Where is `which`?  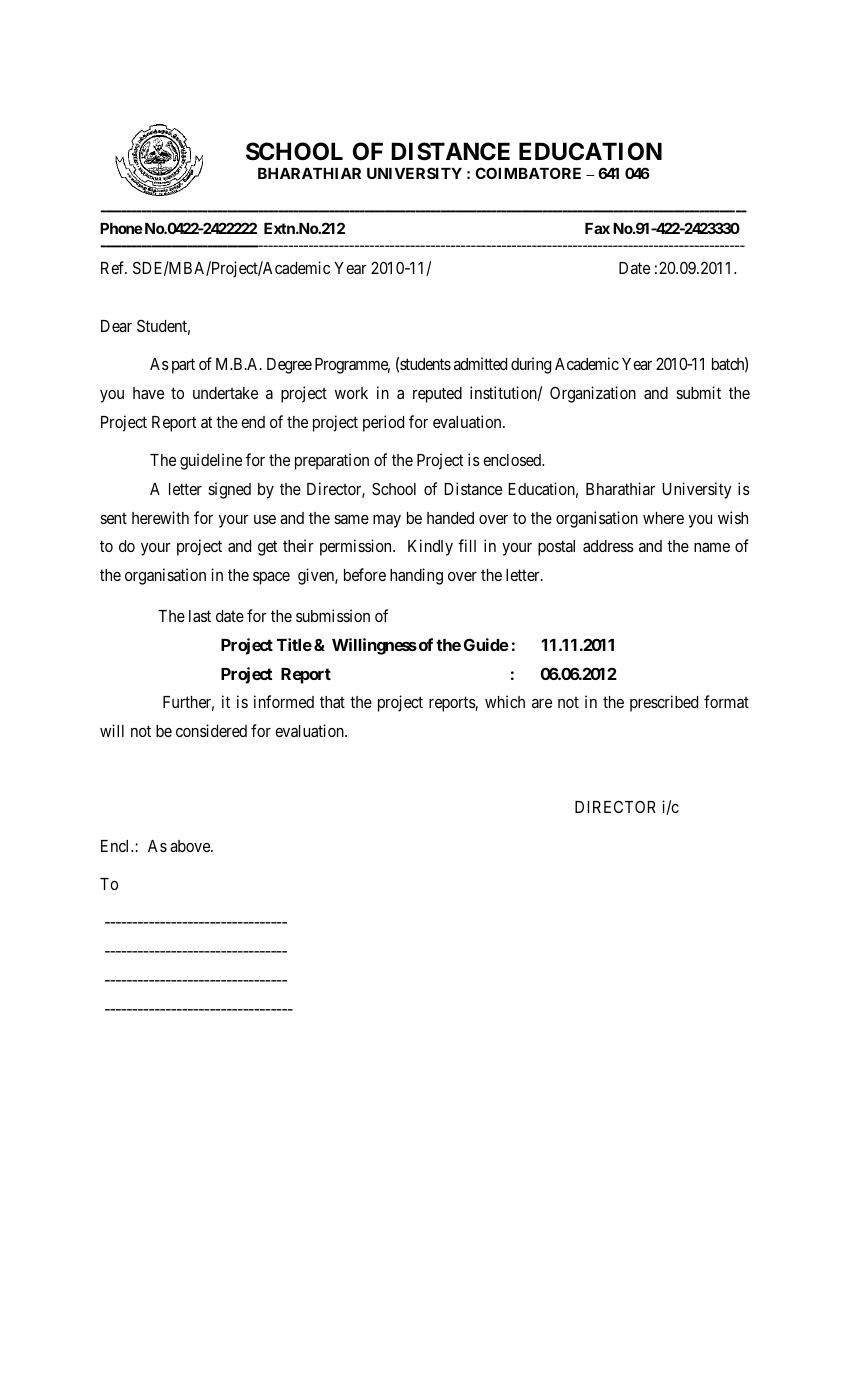
which is located at coordinates (505, 701).
